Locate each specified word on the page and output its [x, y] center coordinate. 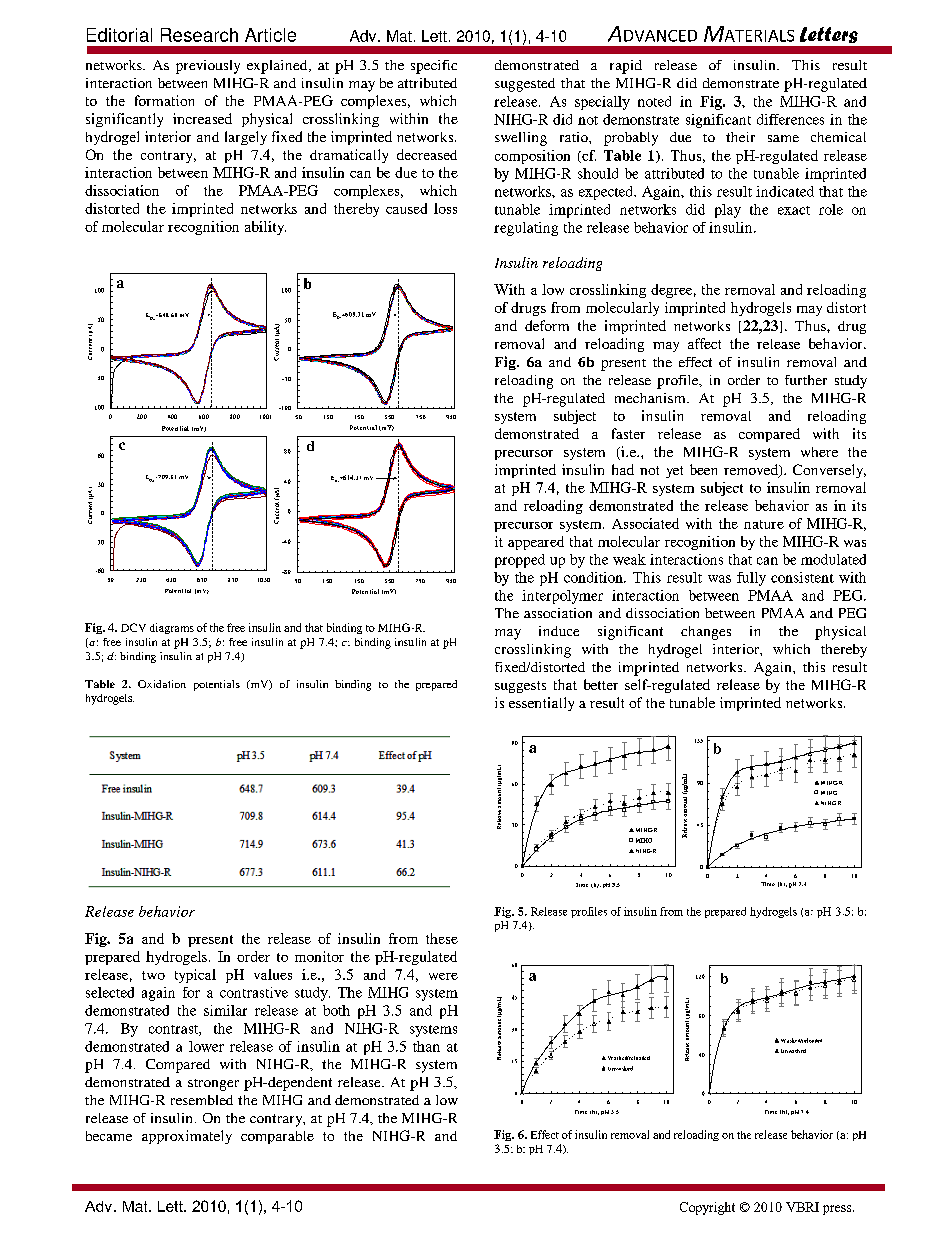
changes [706, 633]
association [558, 613]
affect [704, 343]
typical [195, 976]
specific [434, 67]
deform [547, 325]
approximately [187, 1137]
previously [208, 67]
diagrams [172, 628]
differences [790, 119]
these [442, 938]
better [601, 684]
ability [265, 228]
